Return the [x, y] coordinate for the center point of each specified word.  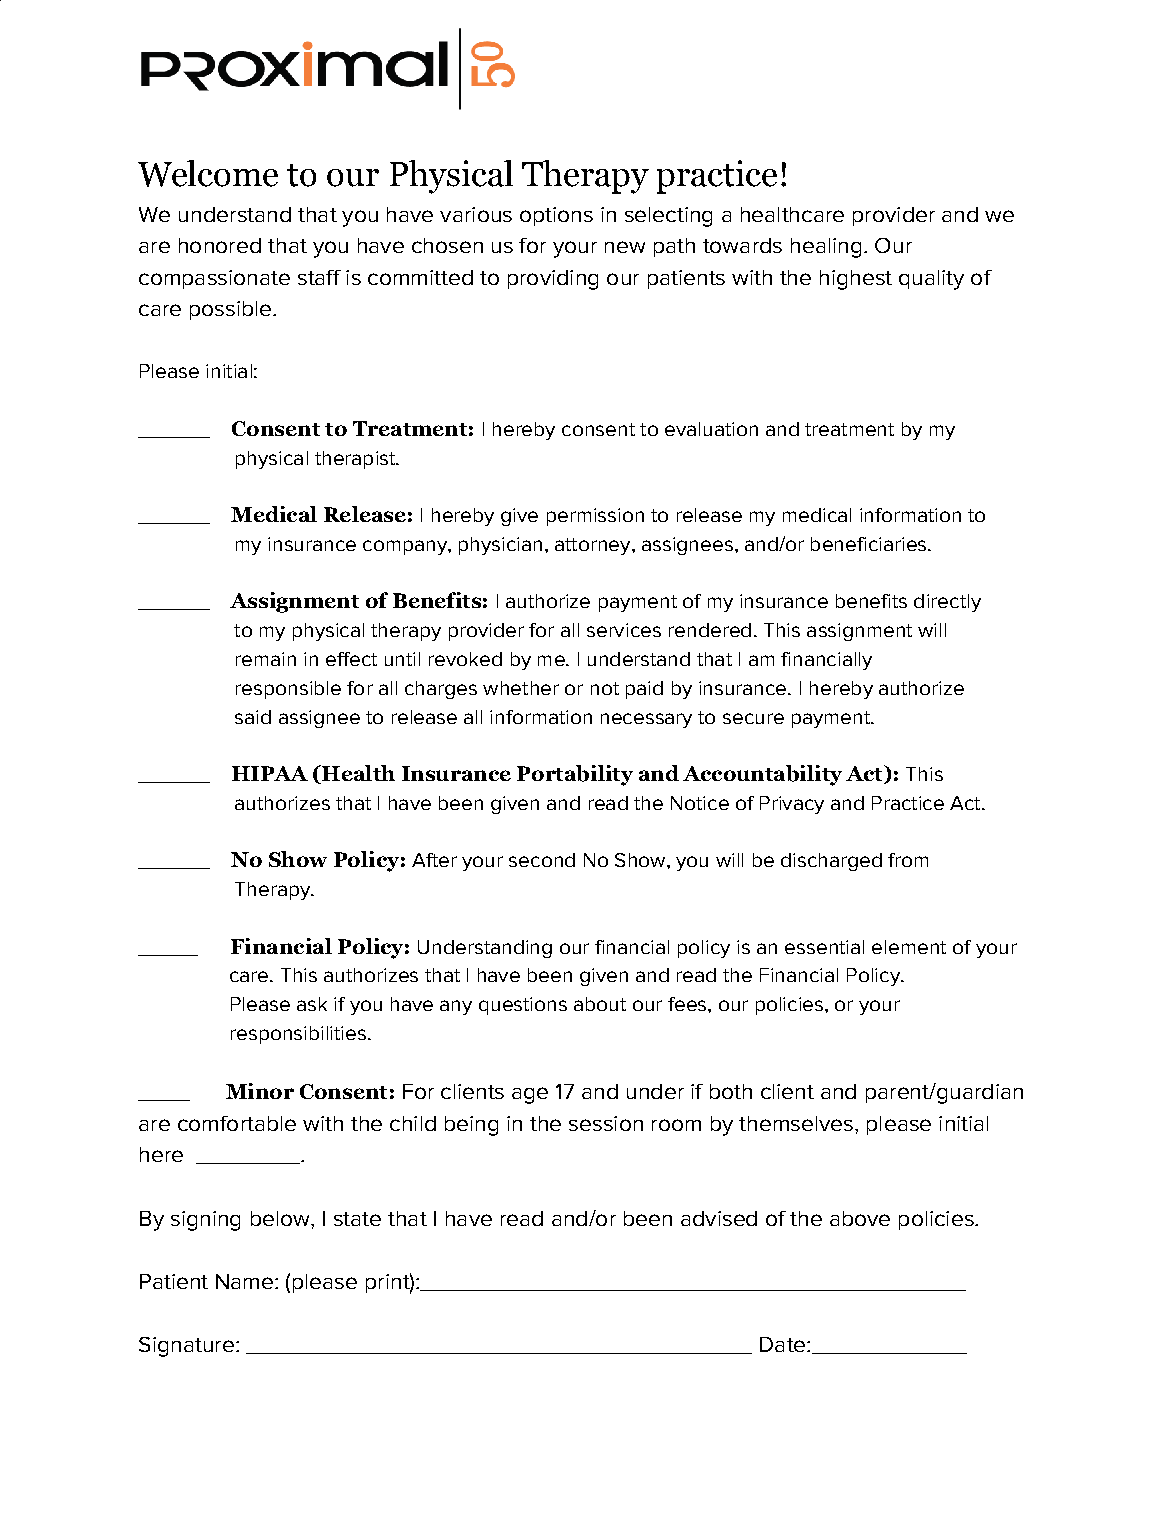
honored [220, 245]
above [860, 1218]
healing [826, 248]
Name [244, 1281]
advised [719, 1218]
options [556, 216]
